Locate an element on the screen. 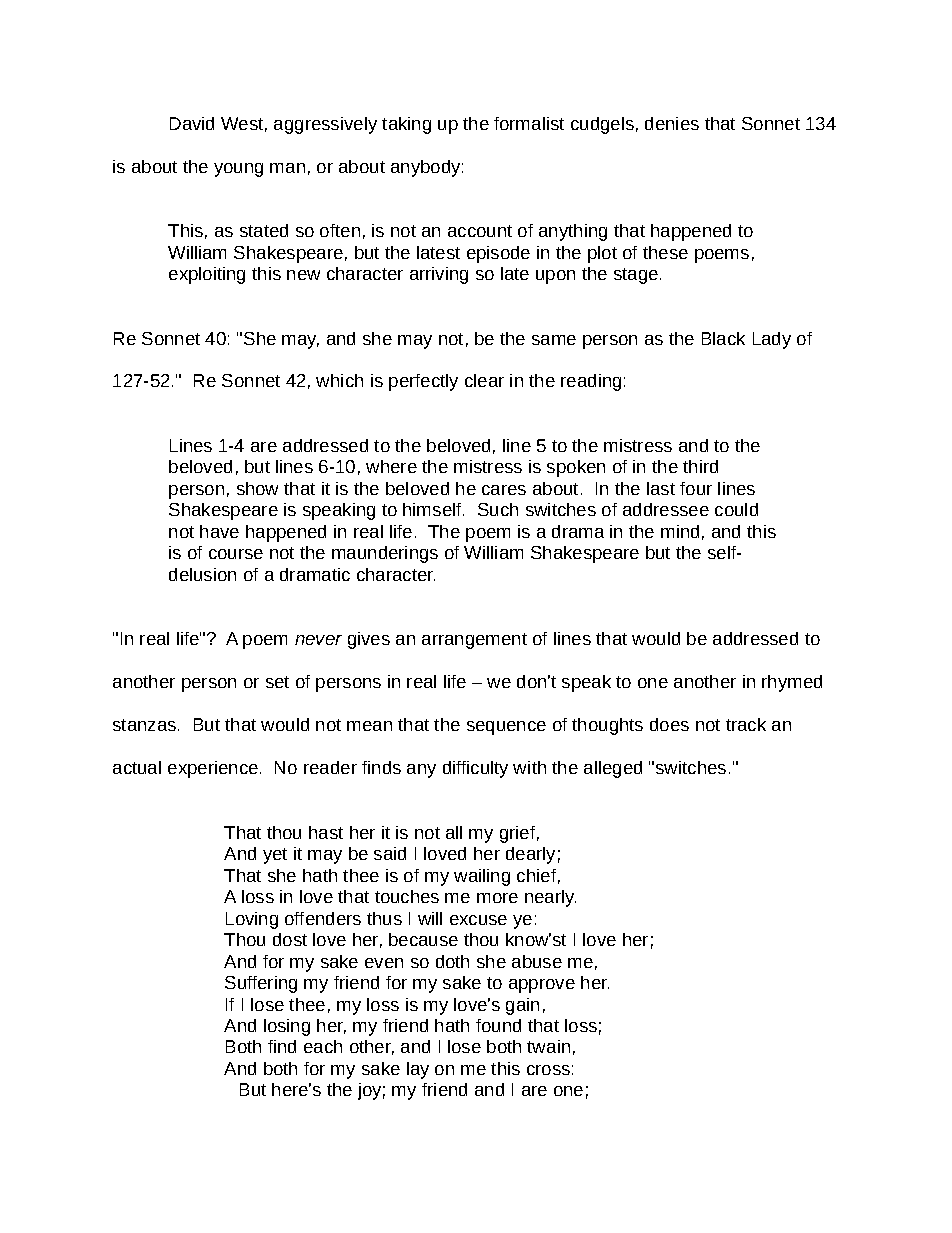 The width and height of the screenshot is (952, 1233). denies is located at coordinates (672, 123).
